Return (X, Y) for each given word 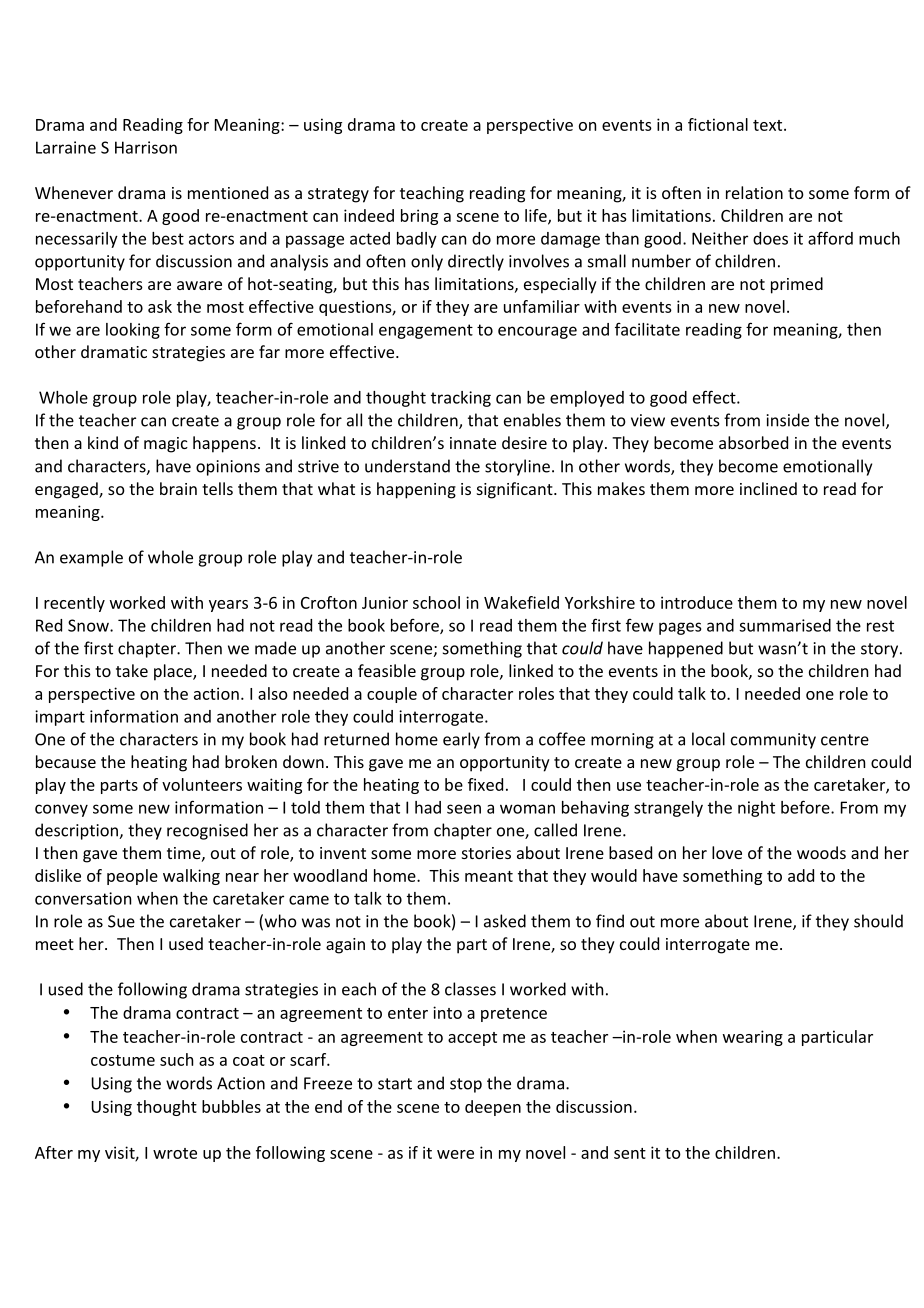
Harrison (146, 147)
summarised (785, 625)
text (769, 125)
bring (419, 217)
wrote (175, 1153)
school (436, 602)
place (174, 672)
